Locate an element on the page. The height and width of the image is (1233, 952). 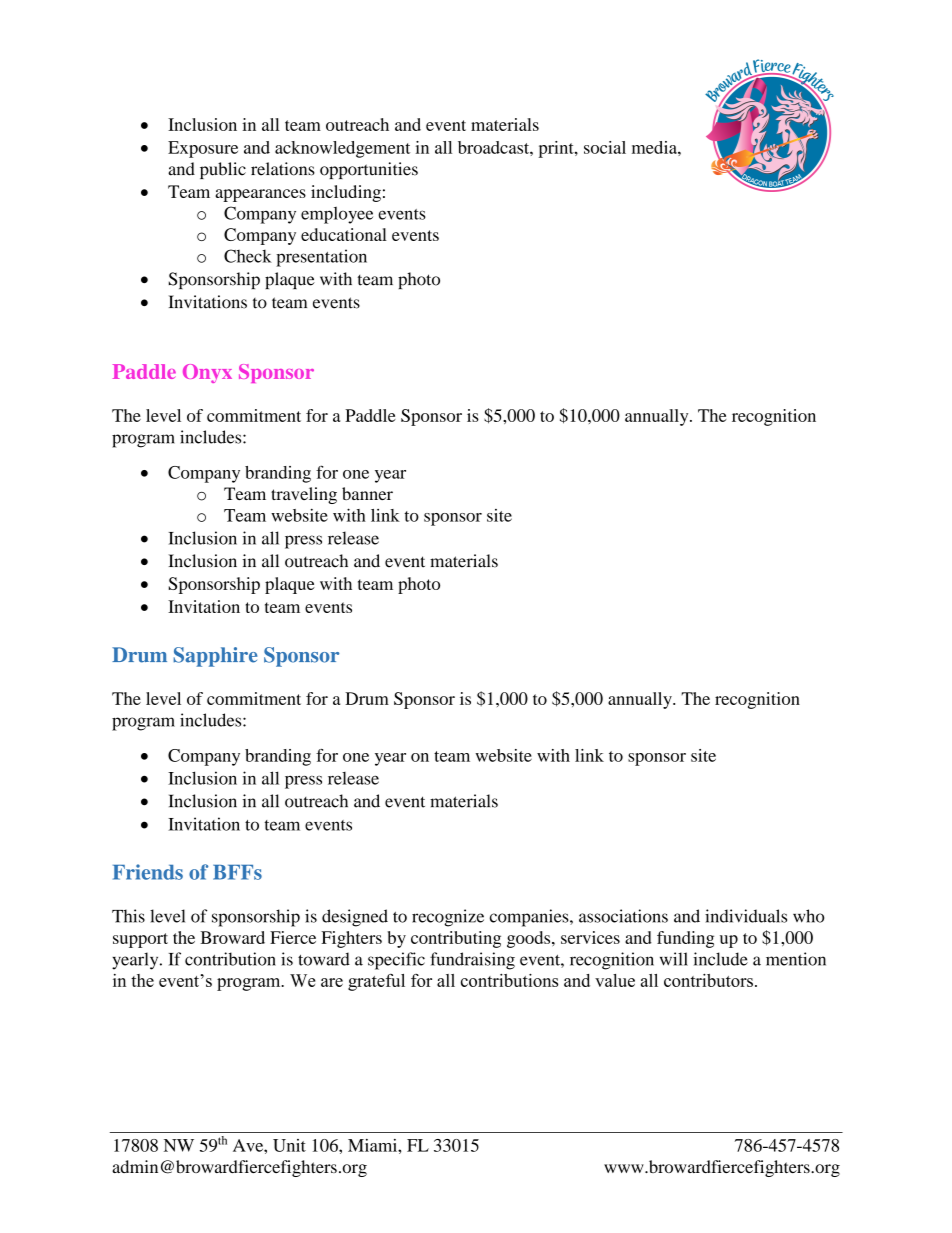
individuals is located at coordinates (746, 916).
